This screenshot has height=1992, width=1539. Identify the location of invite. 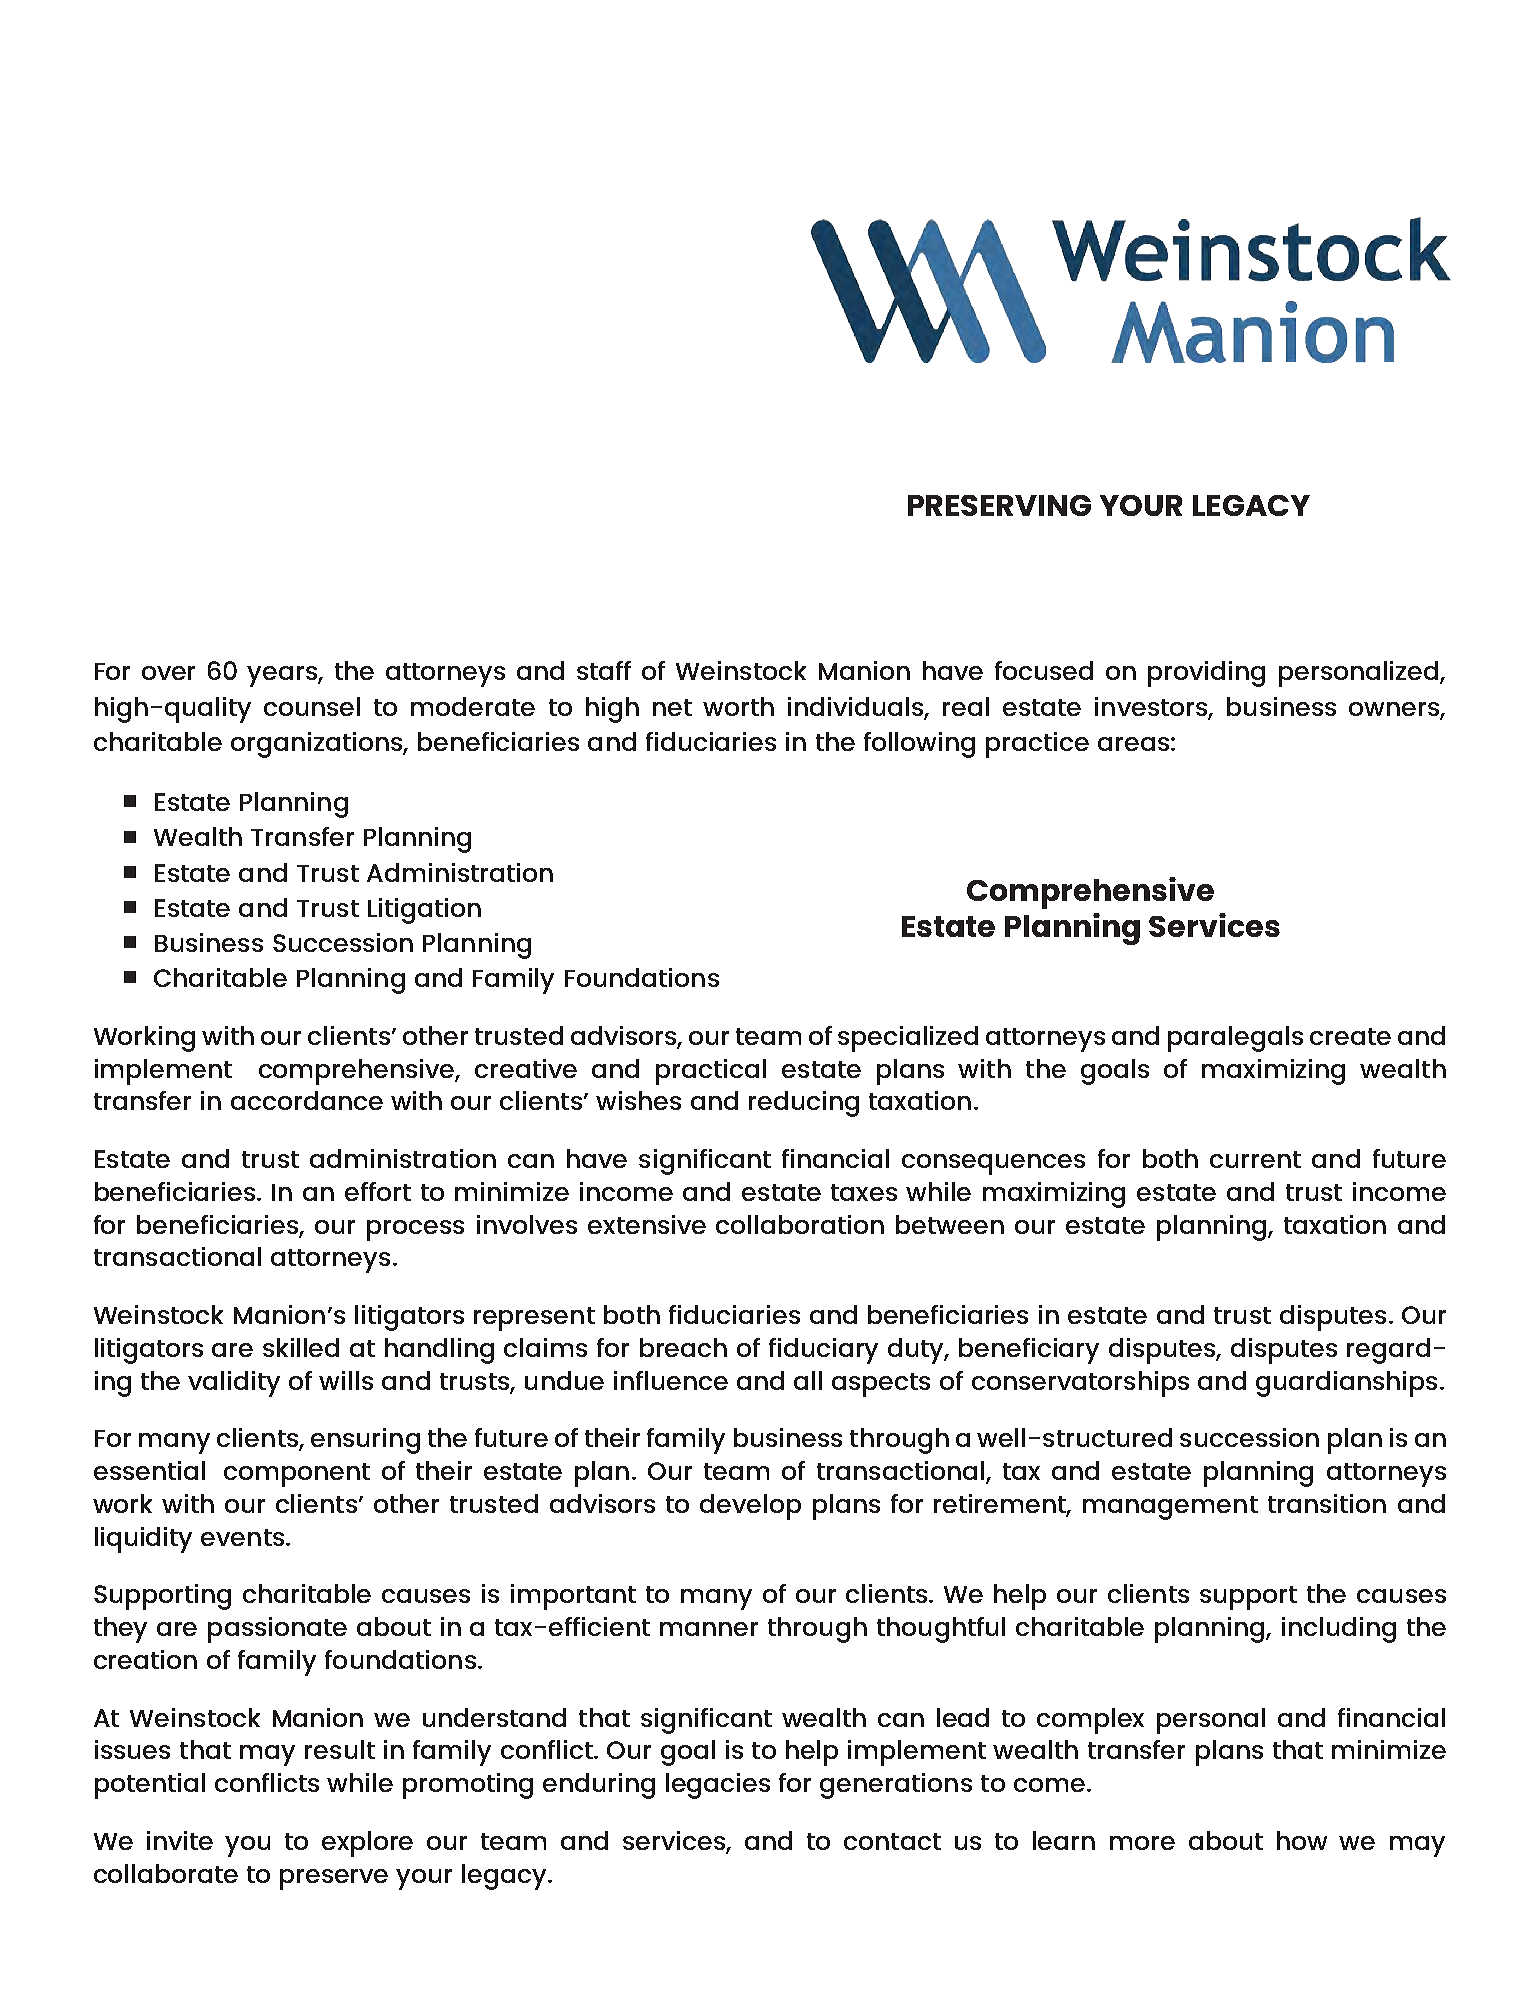
(180, 1840).
